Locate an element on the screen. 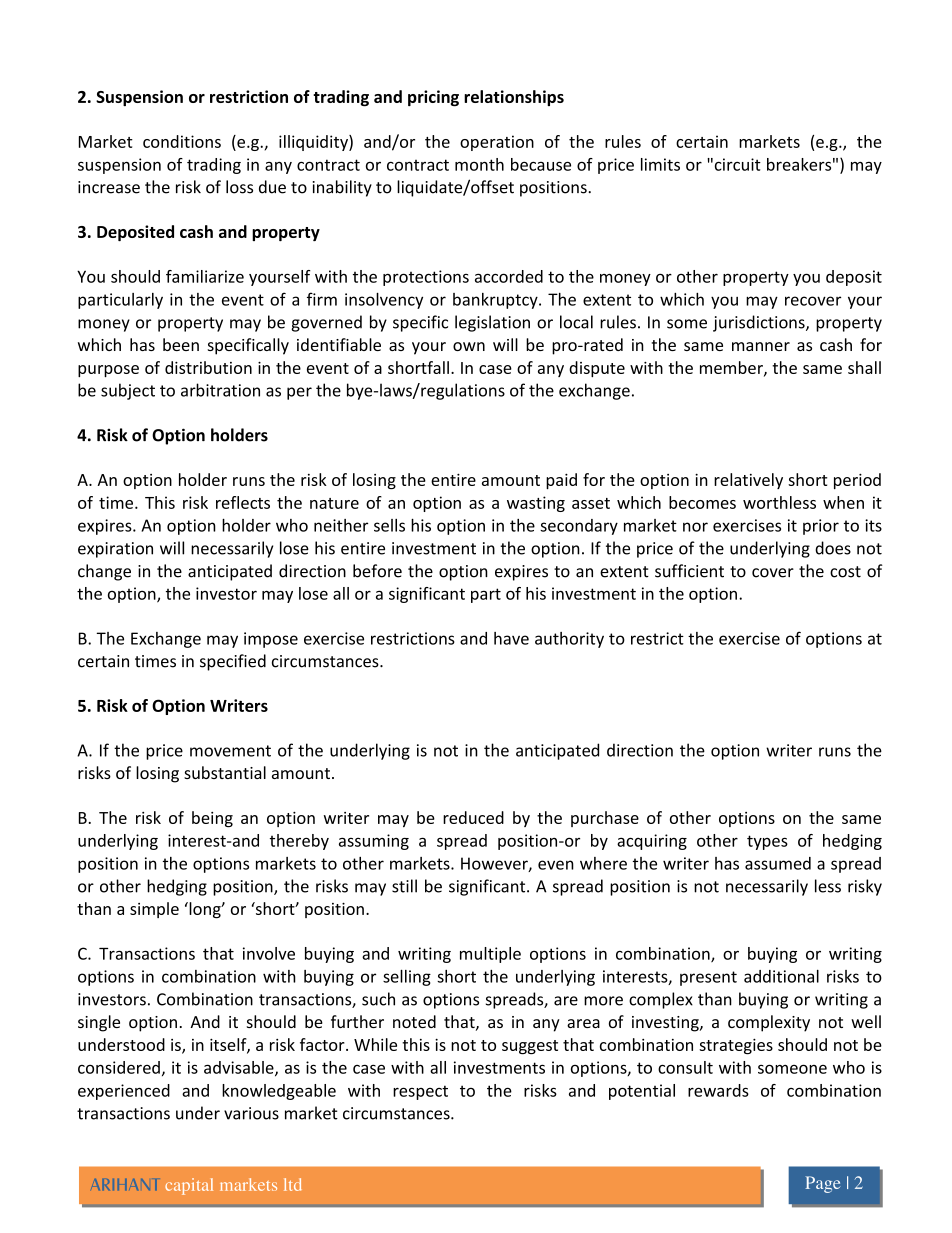 This screenshot has height=1233, width=952. specified is located at coordinates (233, 662).
